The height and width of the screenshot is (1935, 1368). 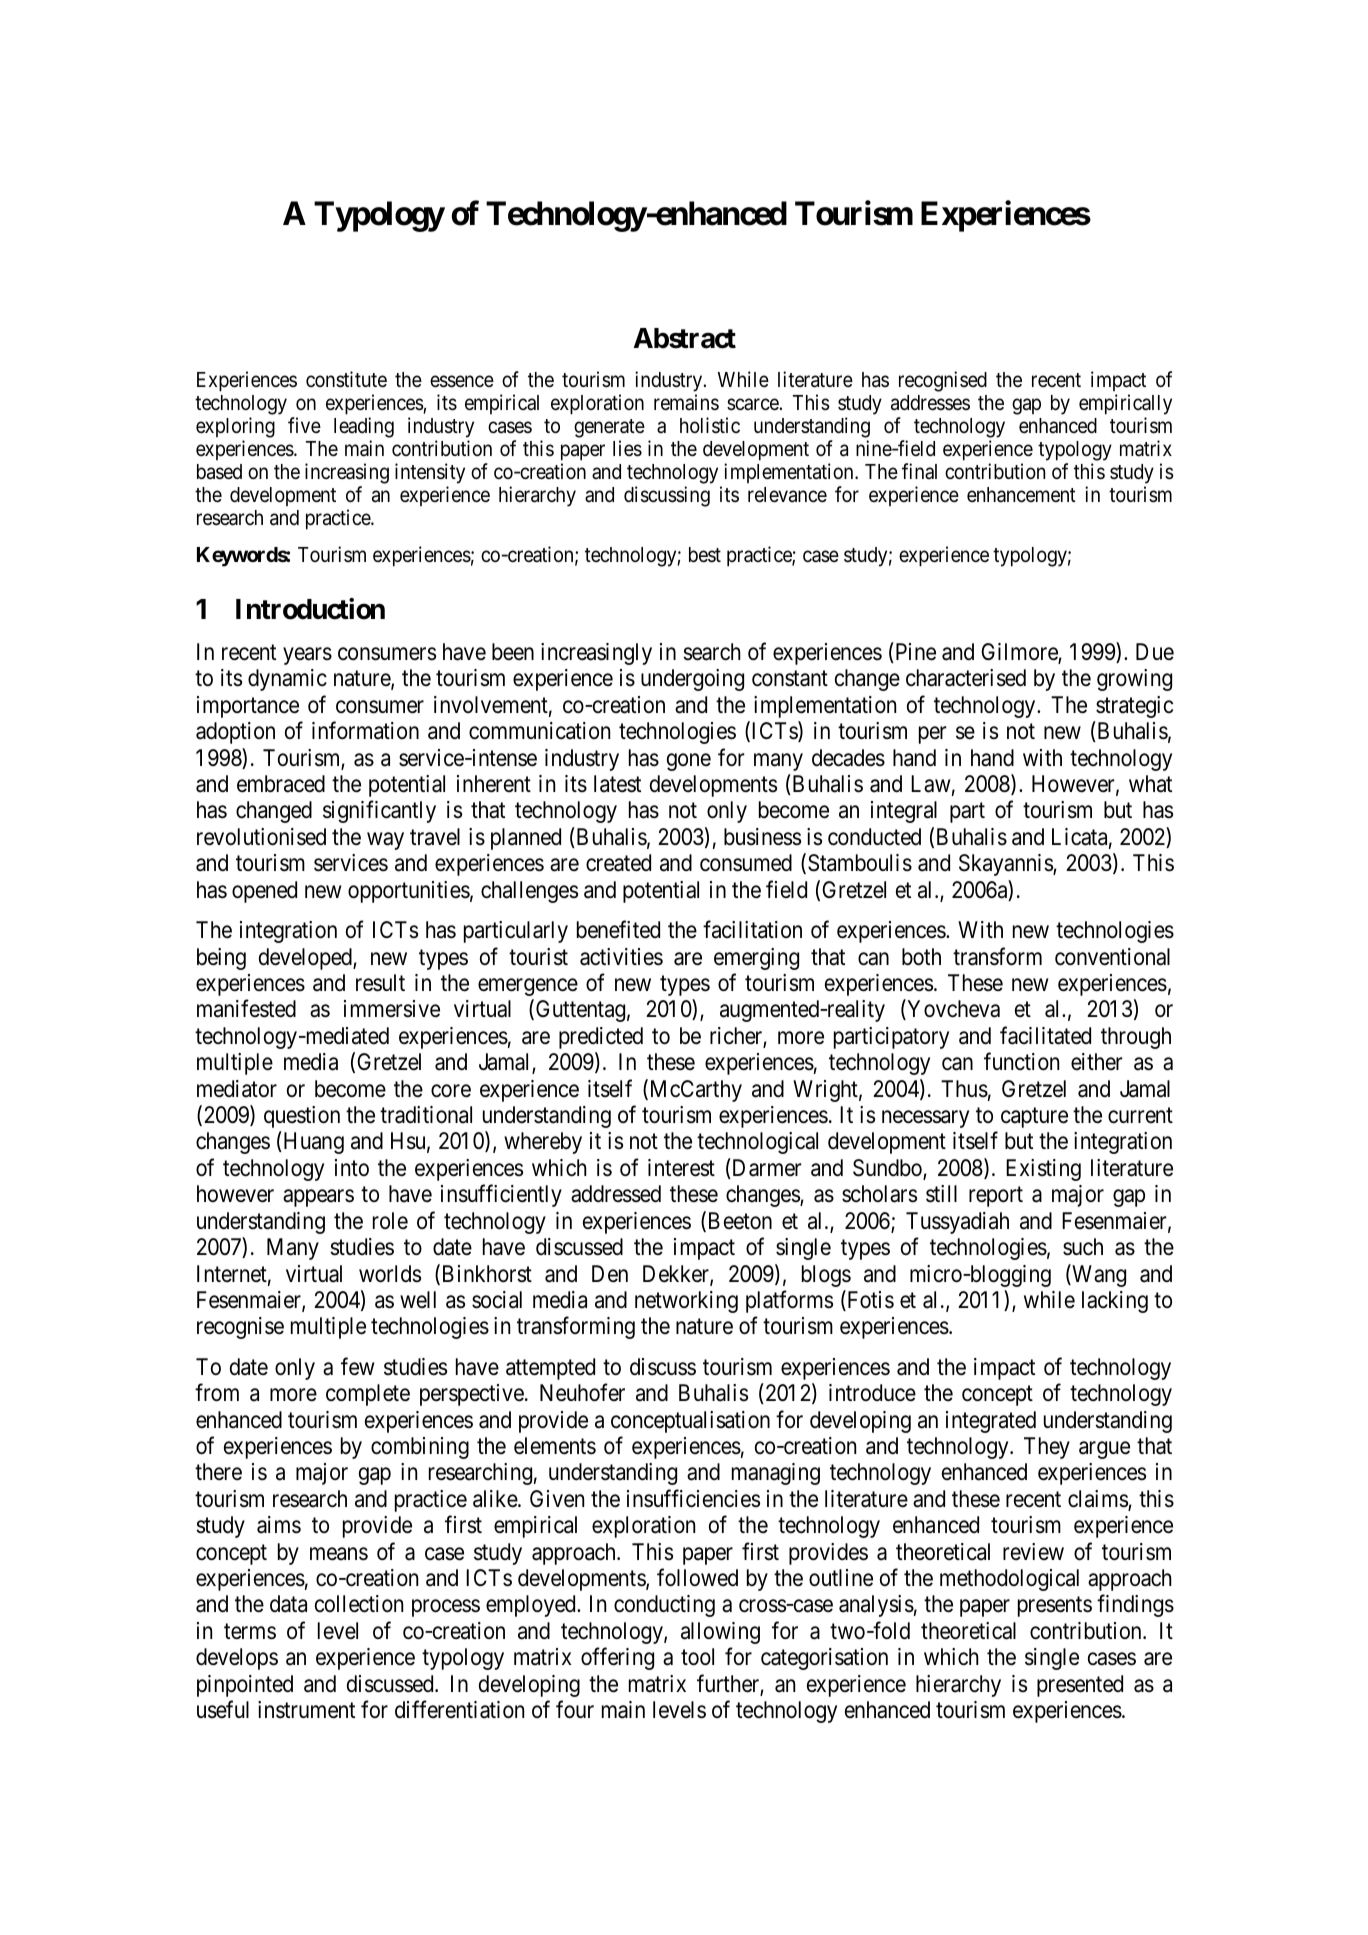 I want to click on gone, so click(x=689, y=762).
